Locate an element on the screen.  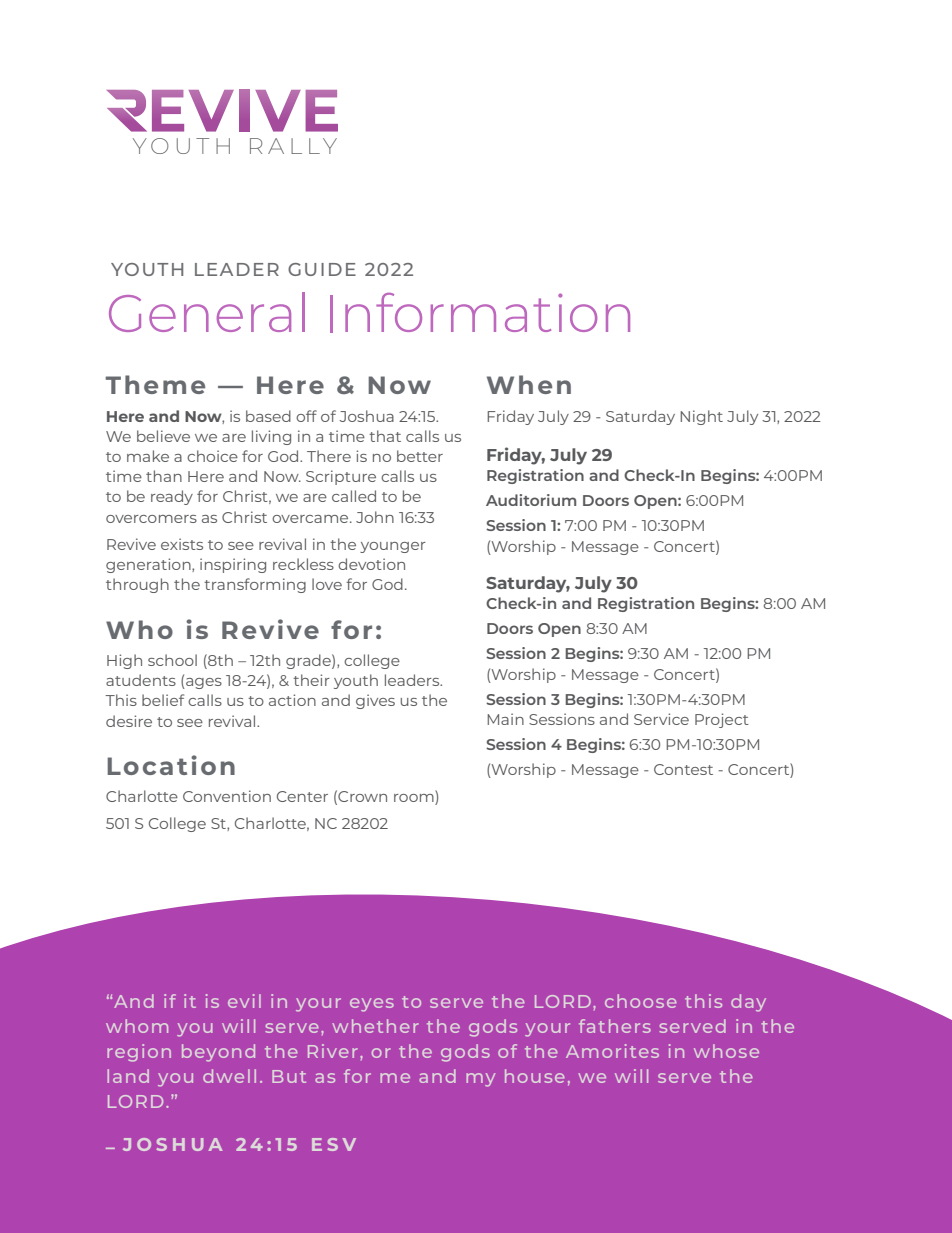
Night is located at coordinates (701, 417).
